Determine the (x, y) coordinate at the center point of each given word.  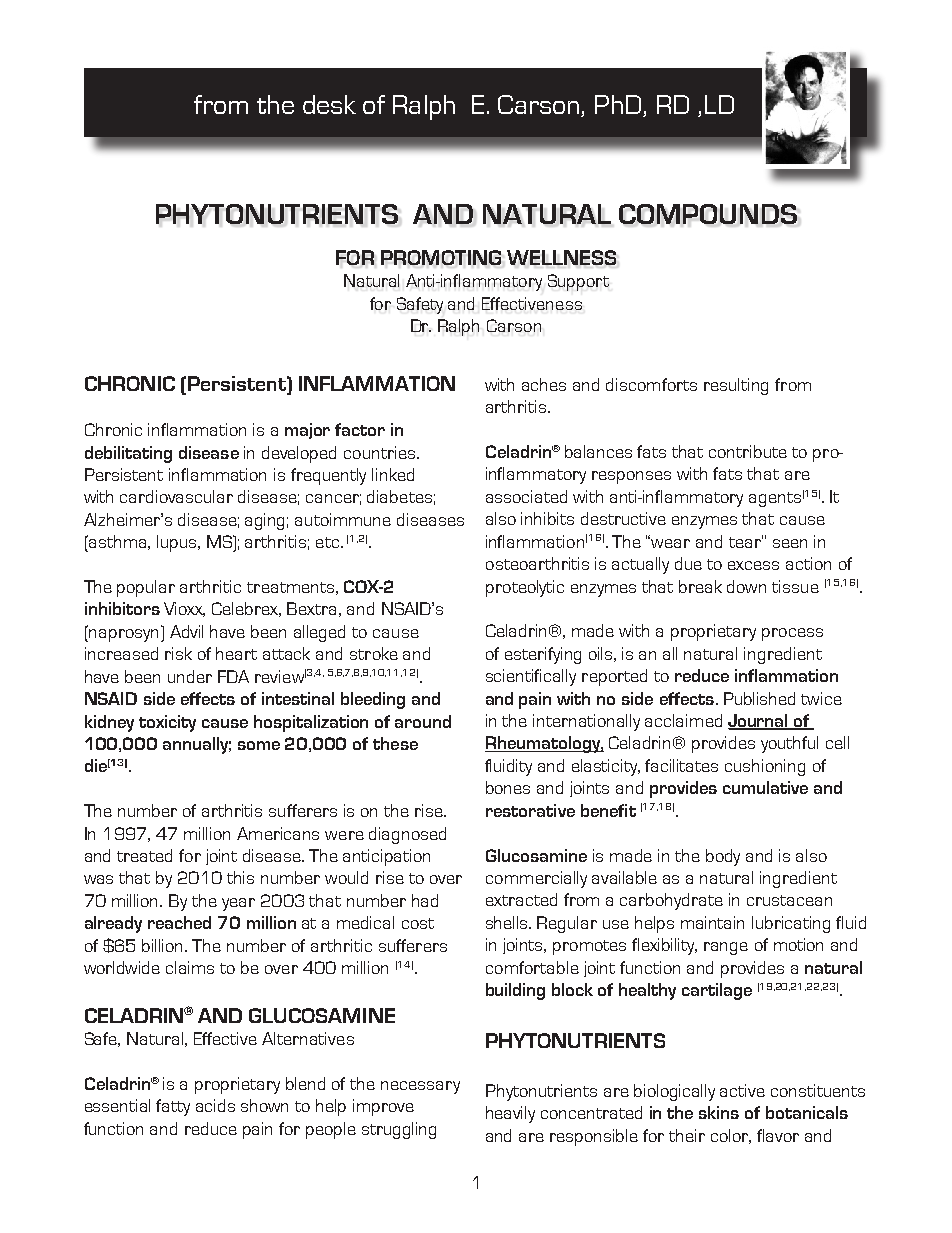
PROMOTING (441, 257)
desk (329, 104)
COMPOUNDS (708, 214)
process (792, 634)
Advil (186, 631)
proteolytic (525, 588)
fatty (173, 1107)
